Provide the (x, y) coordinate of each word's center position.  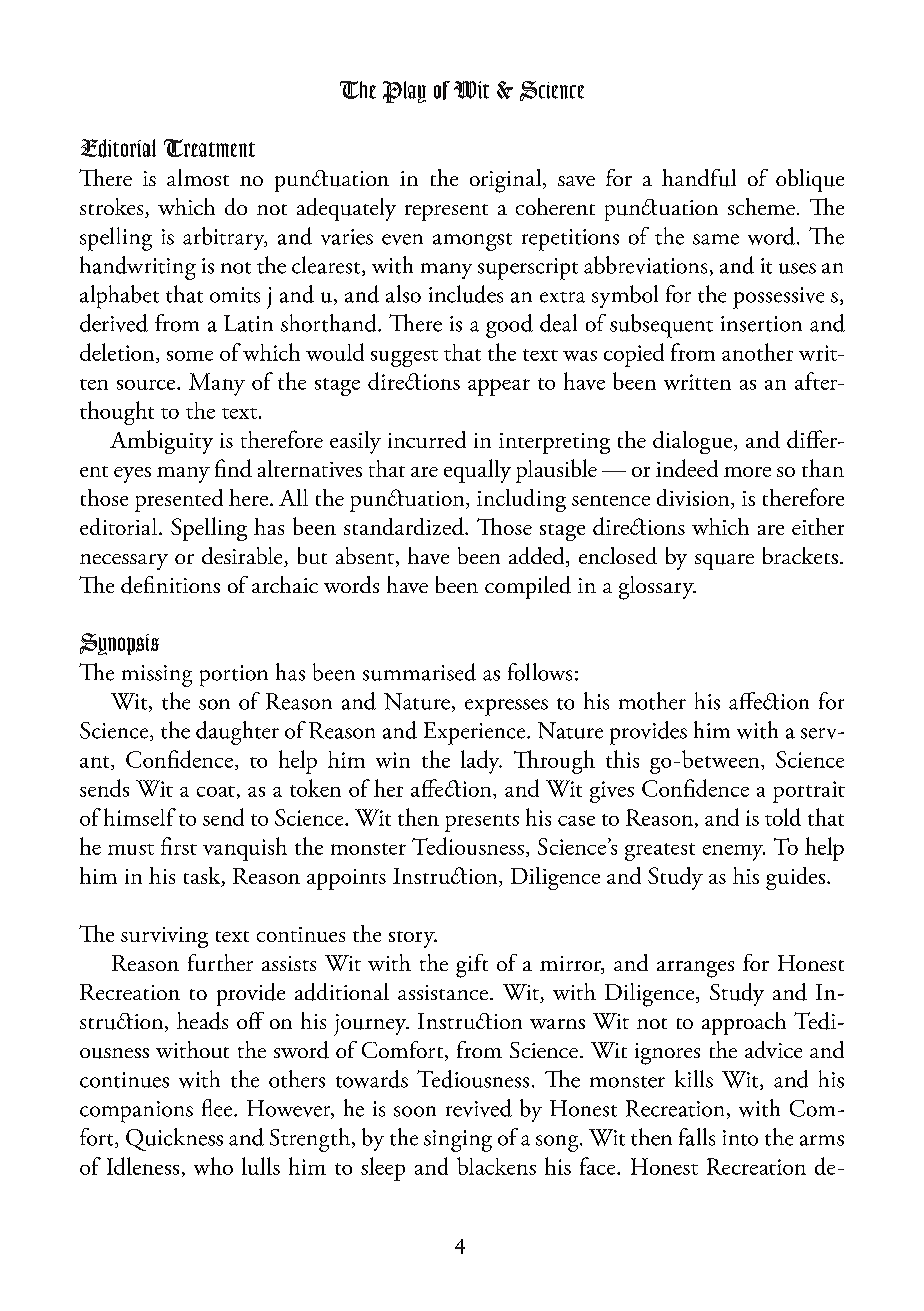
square (724, 562)
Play (404, 92)
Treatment (209, 148)
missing (157, 676)
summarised (419, 672)
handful (699, 178)
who (213, 1166)
